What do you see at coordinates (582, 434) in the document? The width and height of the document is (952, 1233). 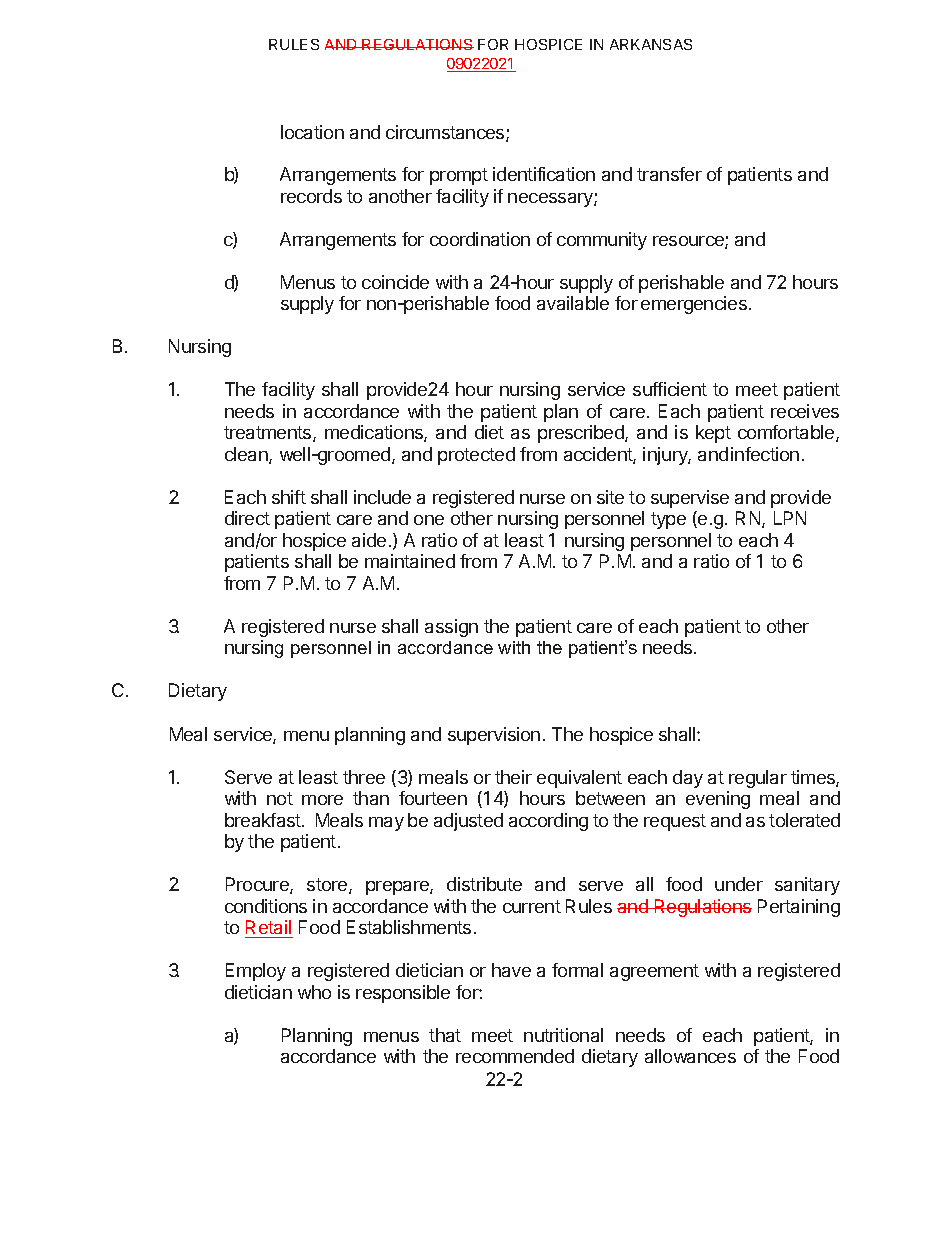 I see `prescribed` at bounding box center [582, 434].
